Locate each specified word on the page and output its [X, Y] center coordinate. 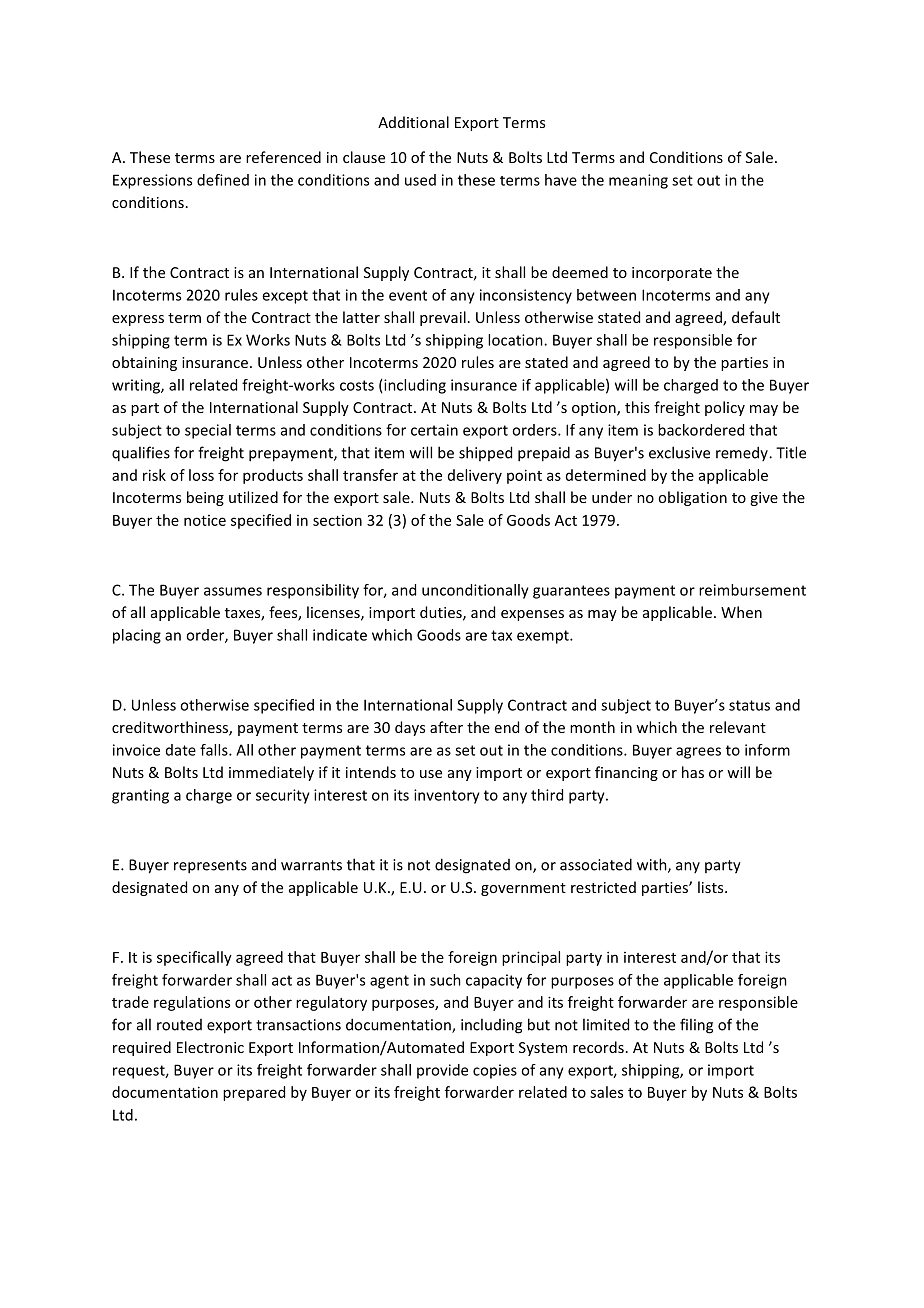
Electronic [210, 1047]
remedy [743, 453]
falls [215, 750]
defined [223, 180]
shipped [485, 453]
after [446, 727]
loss [201, 475]
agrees [698, 753]
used [420, 180]
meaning [638, 181]
